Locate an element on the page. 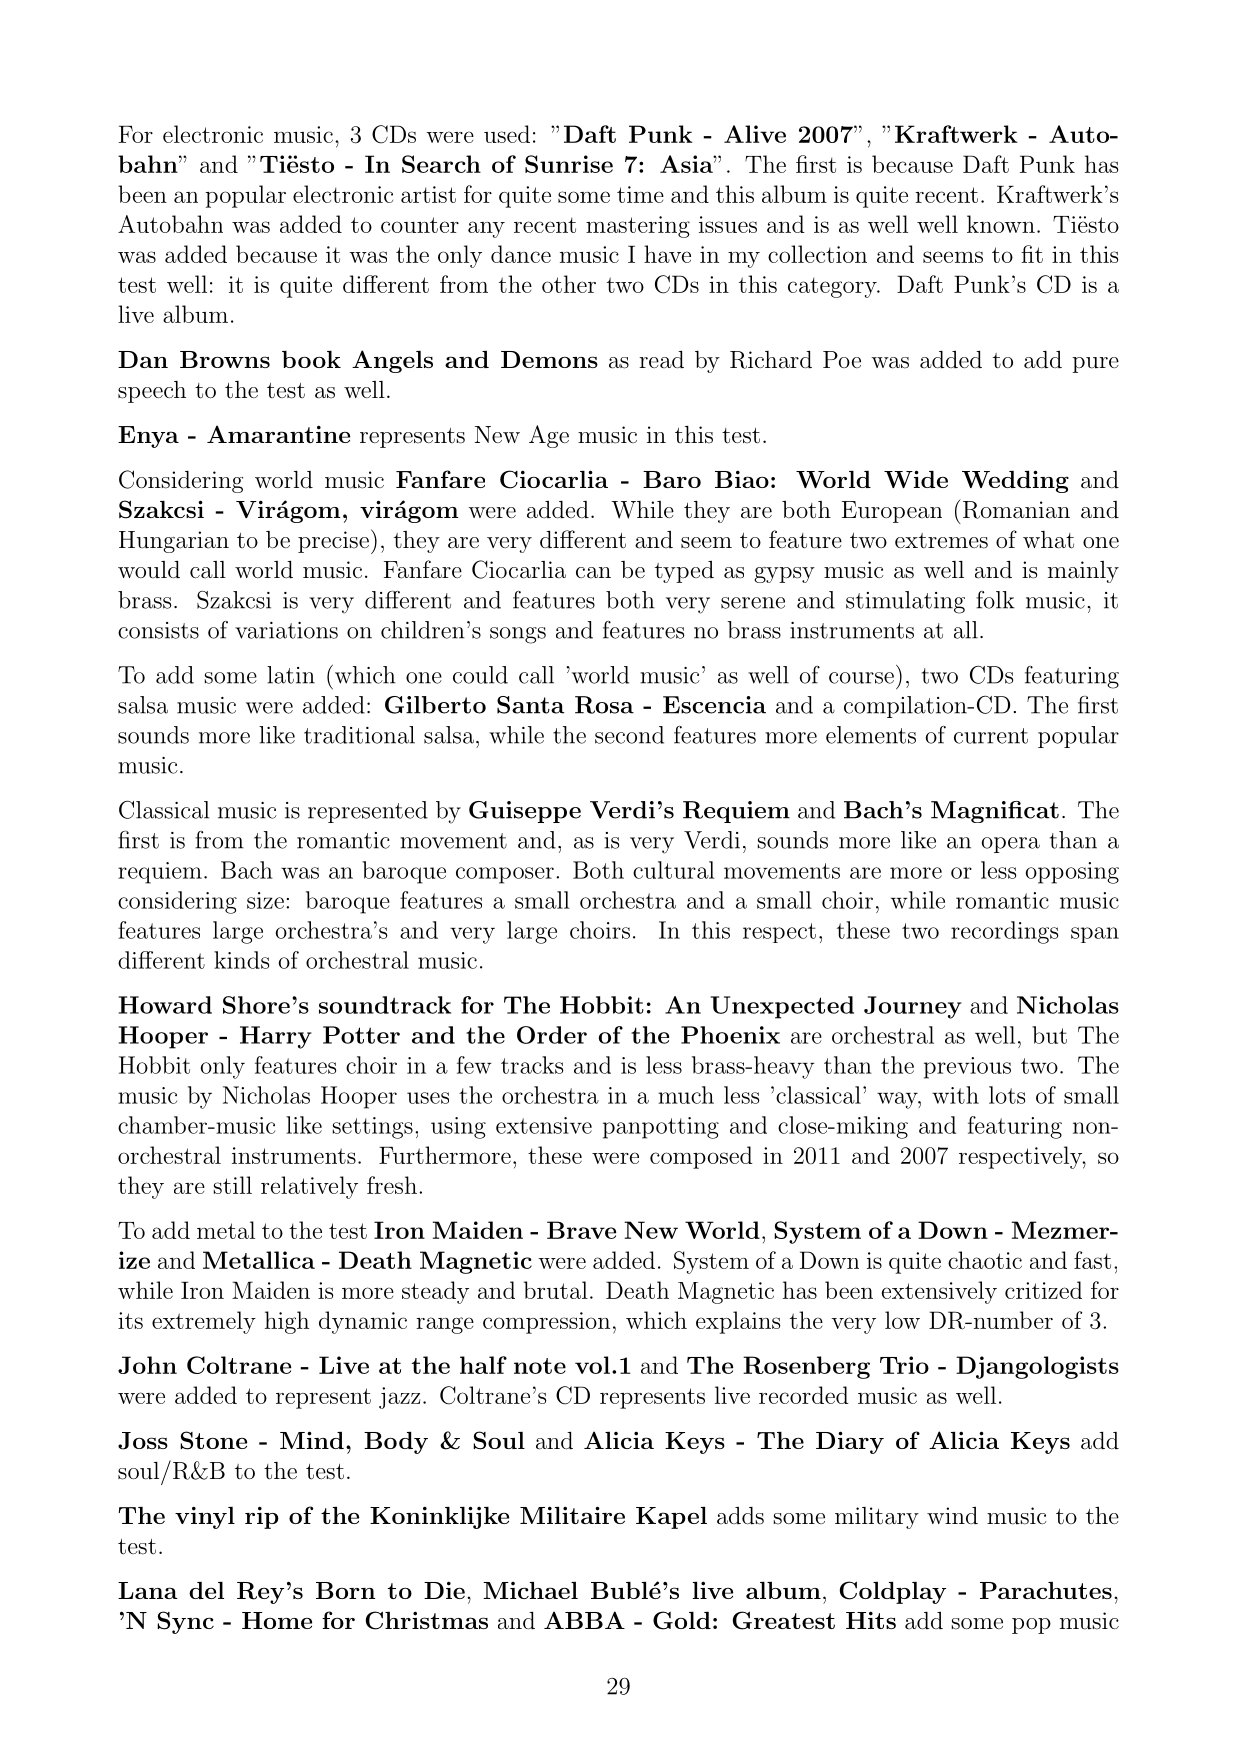  known is located at coordinates (1001, 224).
